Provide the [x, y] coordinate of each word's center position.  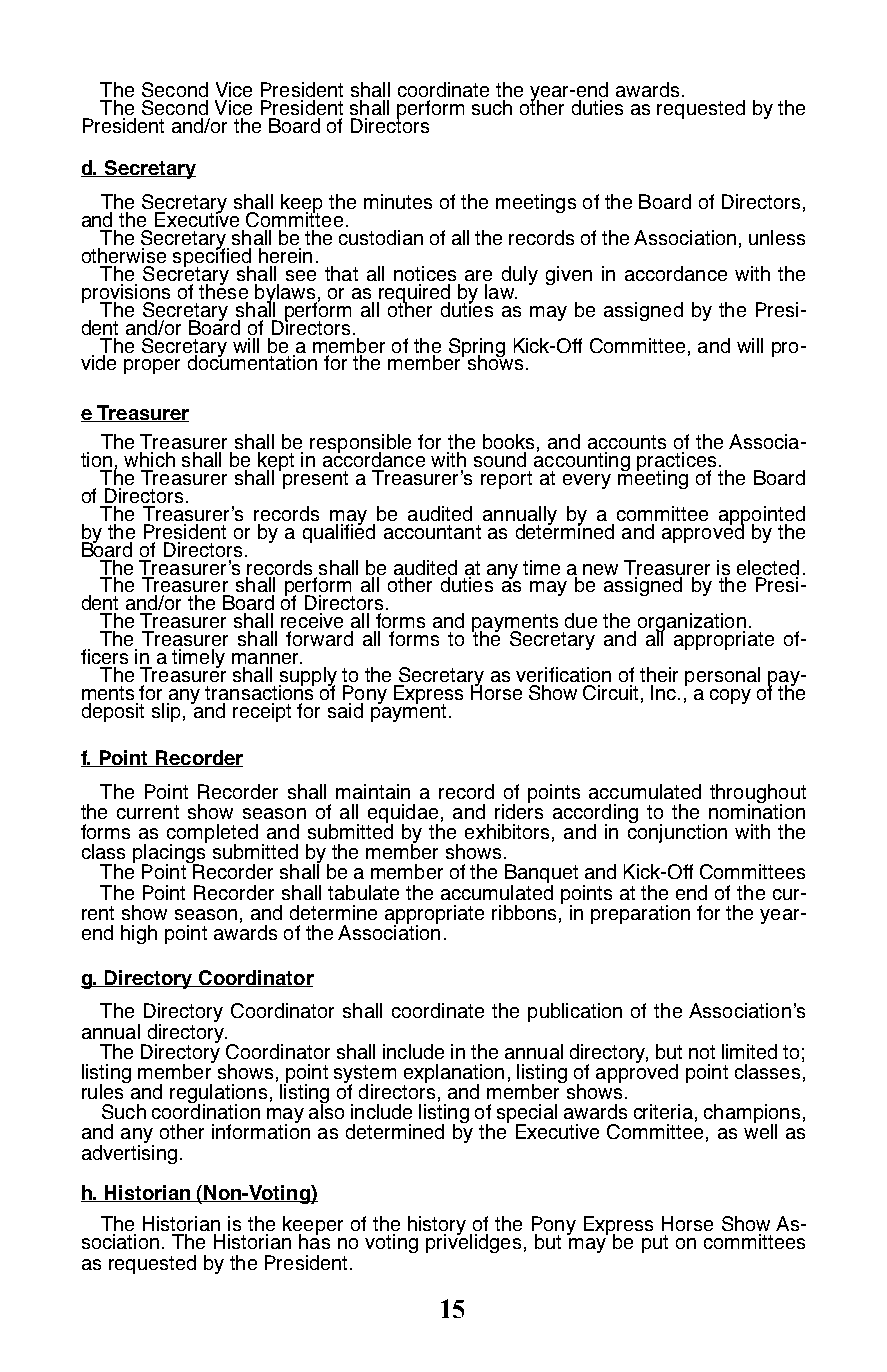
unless [777, 237]
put [655, 1244]
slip [166, 712]
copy [730, 696]
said [345, 710]
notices [425, 273]
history [437, 1226]
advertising [129, 1153]
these [223, 290]
